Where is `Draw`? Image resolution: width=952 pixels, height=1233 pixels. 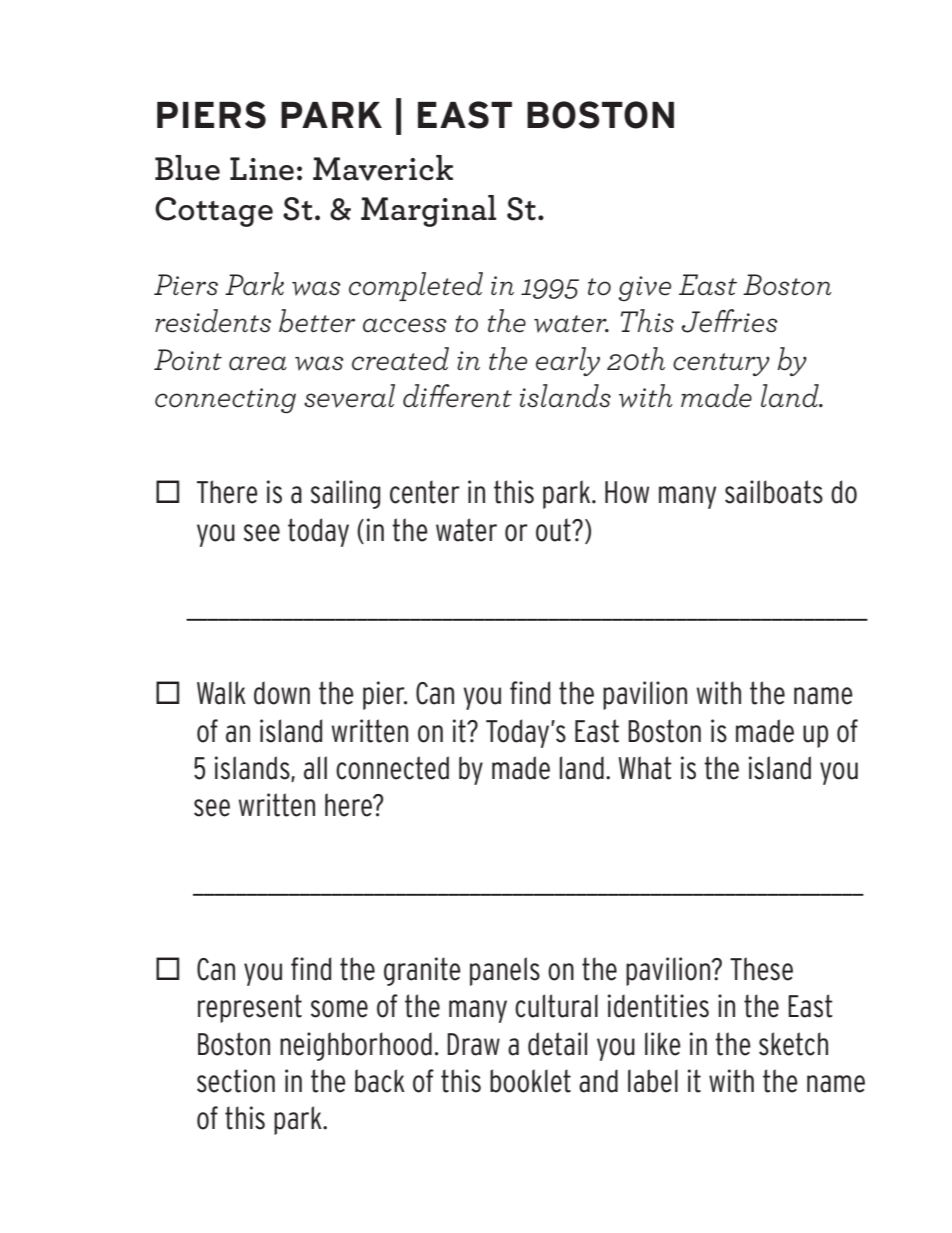
Draw is located at coordinates (473, 1044).
